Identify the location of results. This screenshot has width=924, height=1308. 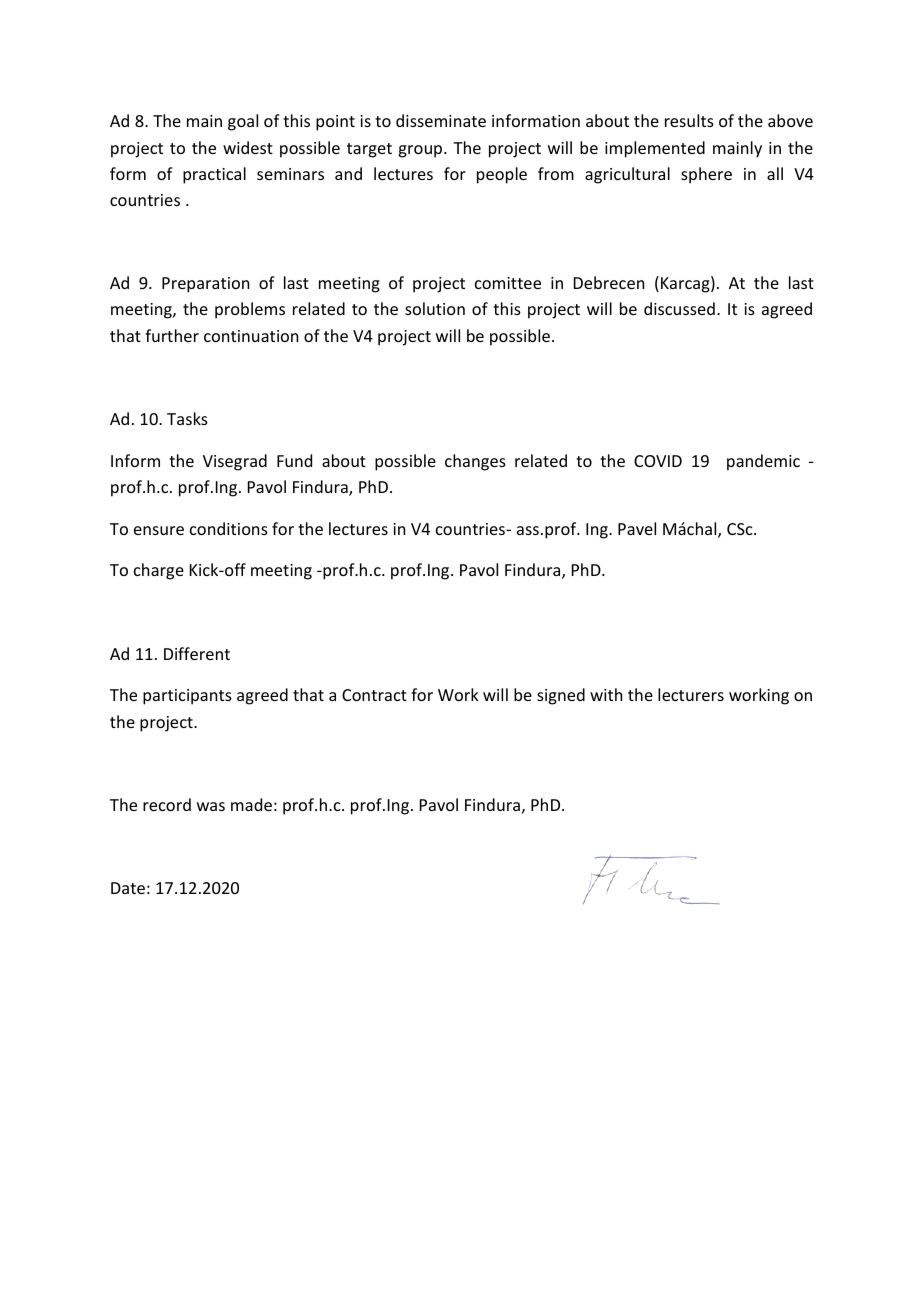
(689, 120).
